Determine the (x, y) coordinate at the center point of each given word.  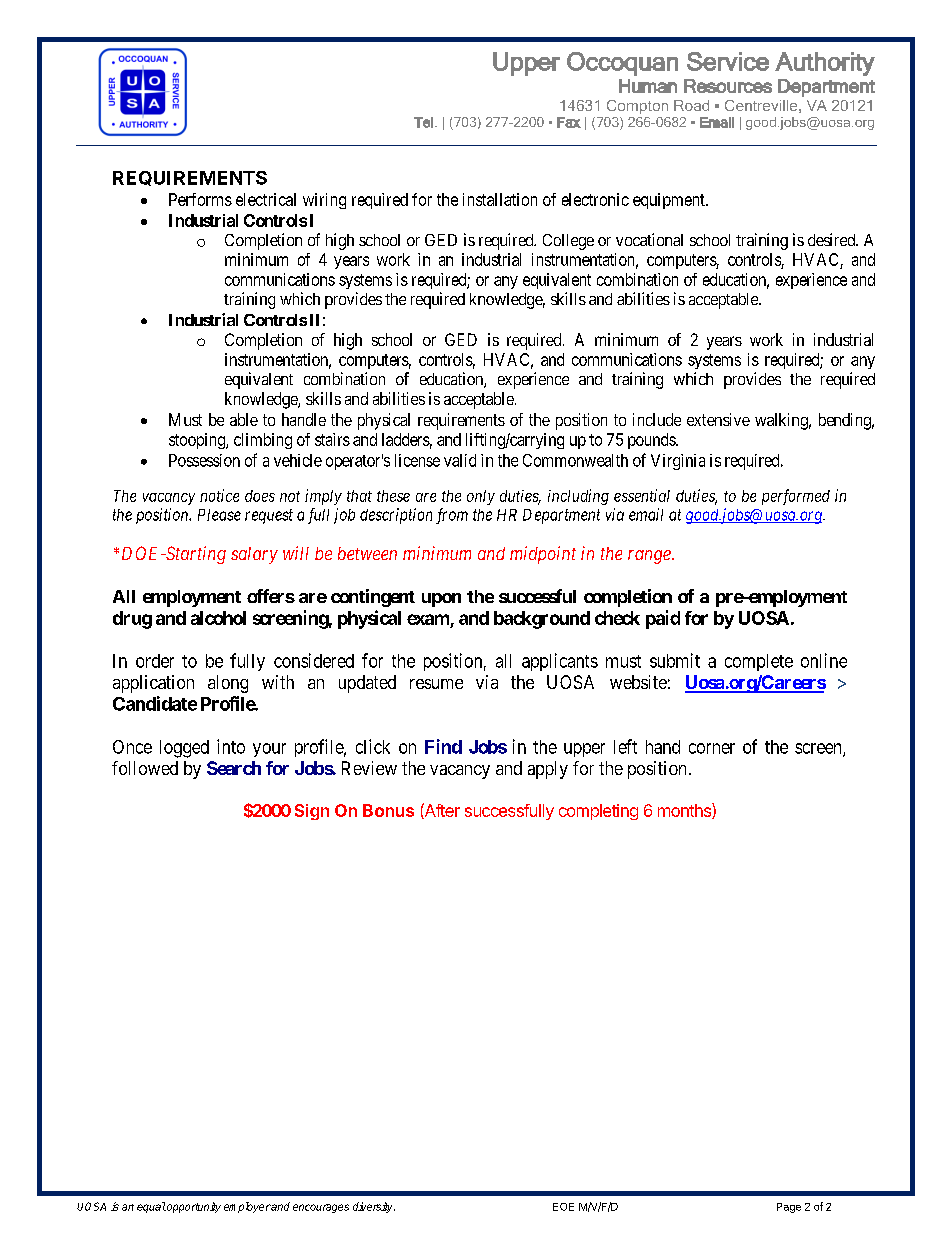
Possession (204, 460)
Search (234, 768)
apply (548, 770)
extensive (718, 419)
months (685, 811)
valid (460, 460)
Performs (200, 199)
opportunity (193, 1207)
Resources (728, 86)
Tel (423, 122)
